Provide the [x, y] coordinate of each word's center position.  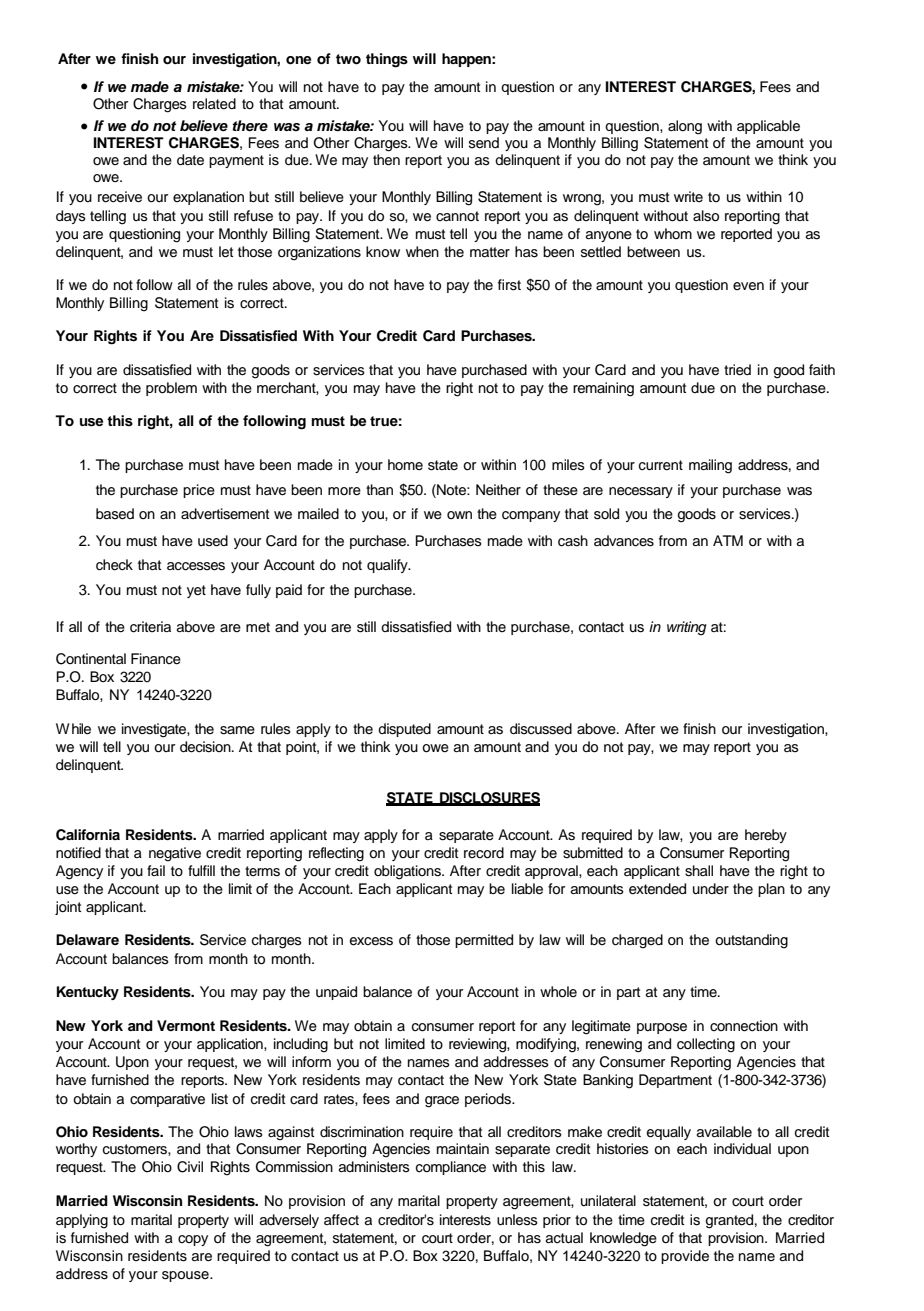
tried [737, 370]
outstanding [751, 941]
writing [687, 628]
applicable [768, 127]
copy [193, 1240]
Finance [156, 659]
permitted [484, 941]
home [405, 464]
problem [171, 389]
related [214, 104]
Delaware [87, 939]
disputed [404, 730]
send [484, 143]
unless [517, 1220]
